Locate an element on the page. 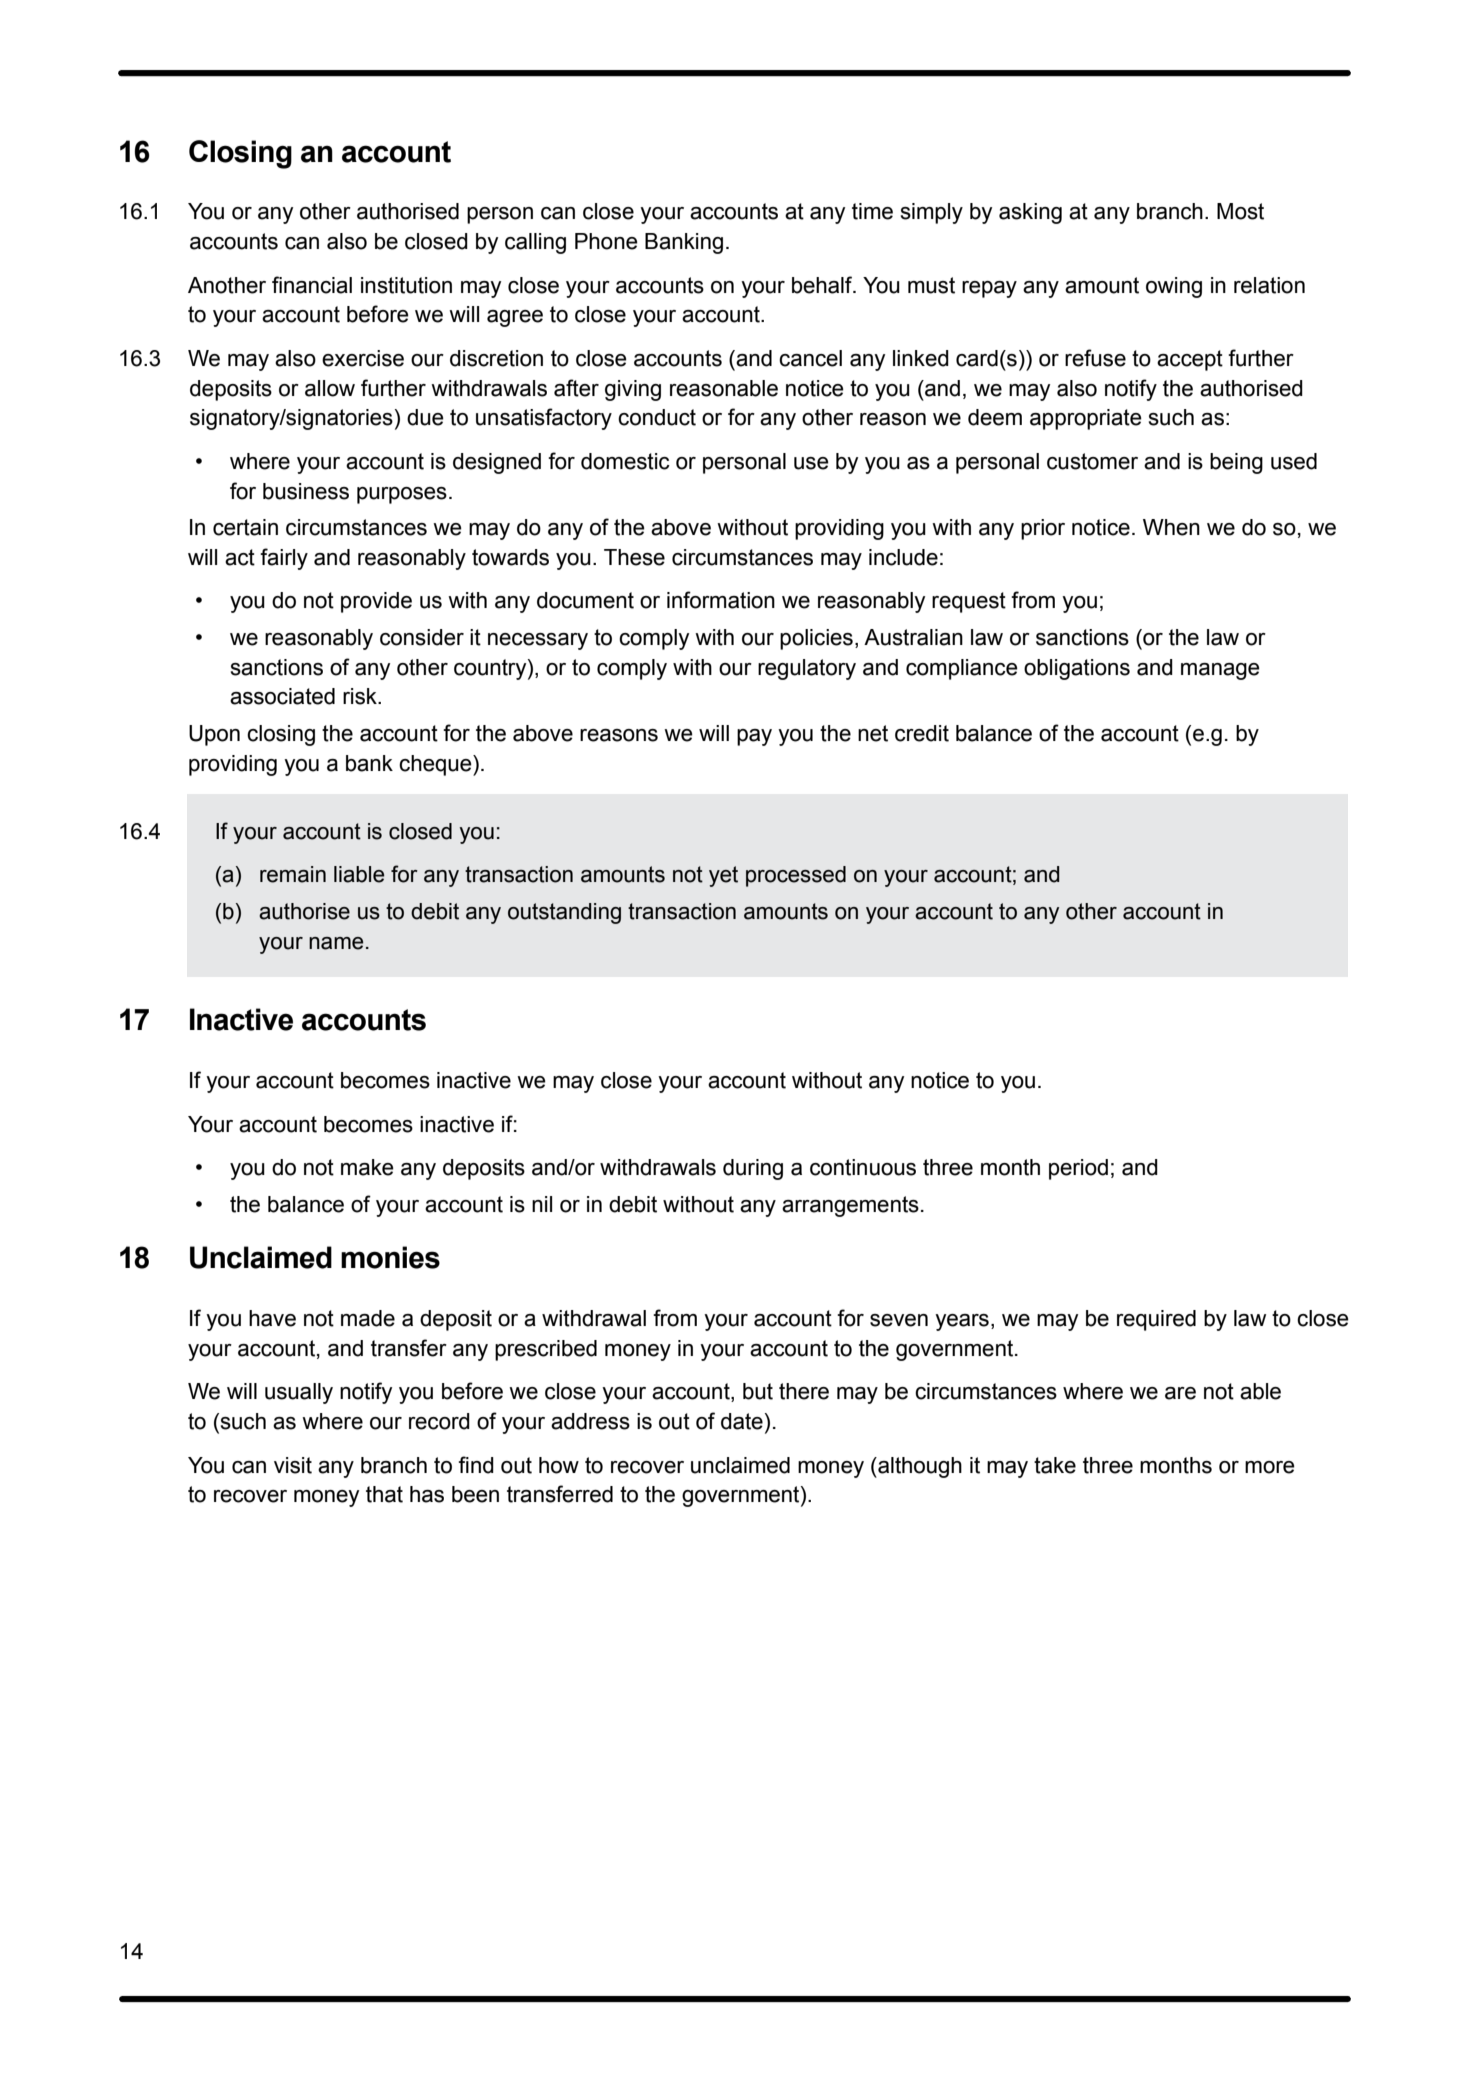  remain is located at coordinates (293, 874).
